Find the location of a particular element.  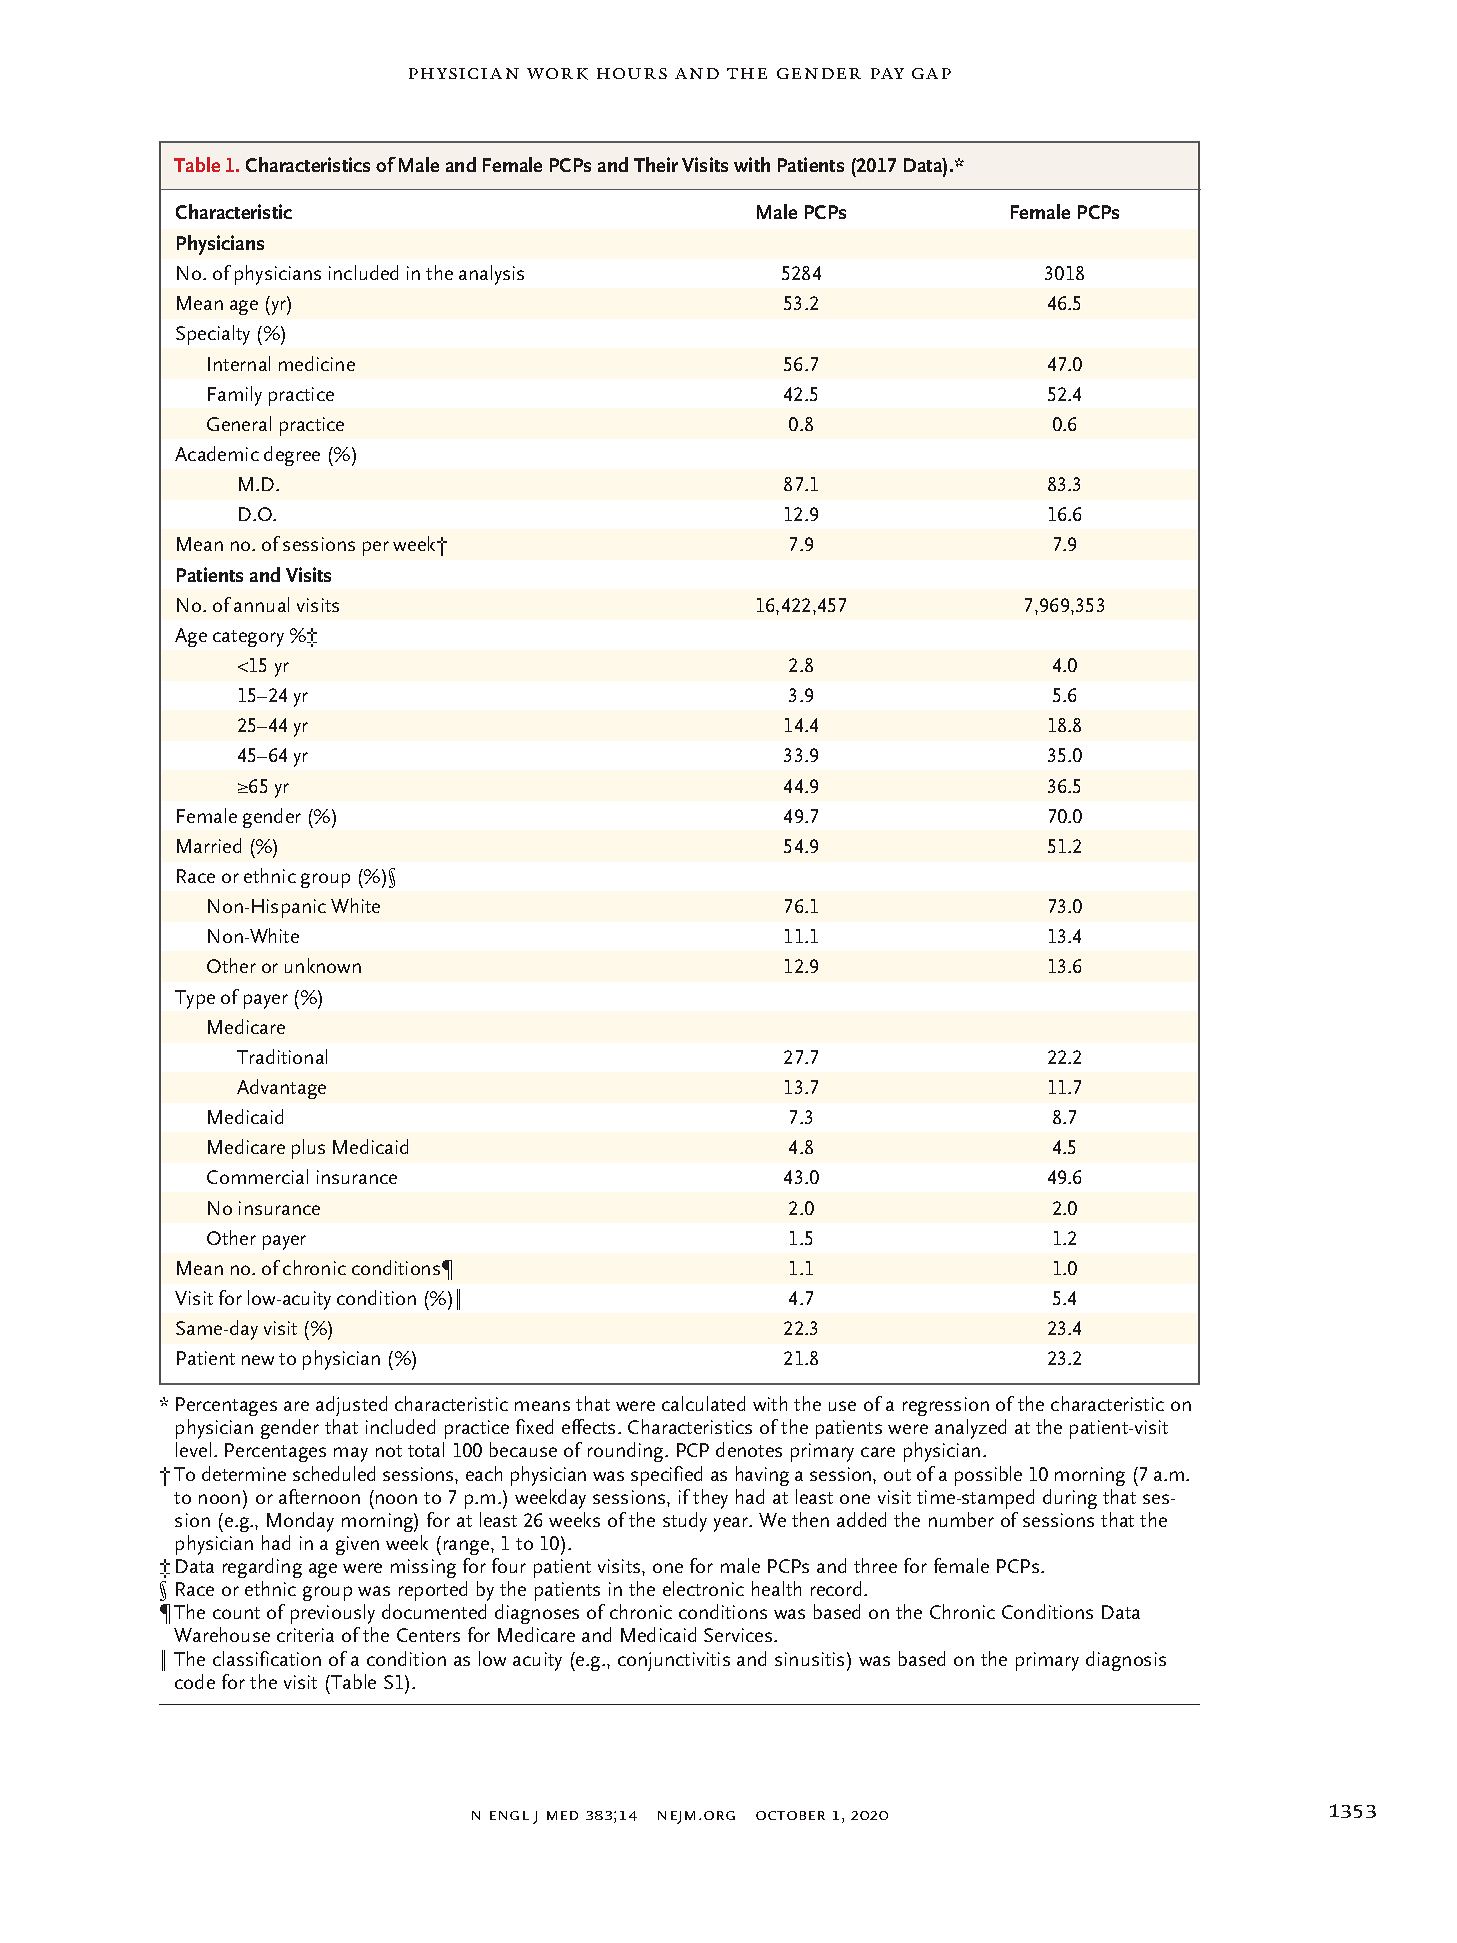

analyzed is located at coordinates (970, 1429).
